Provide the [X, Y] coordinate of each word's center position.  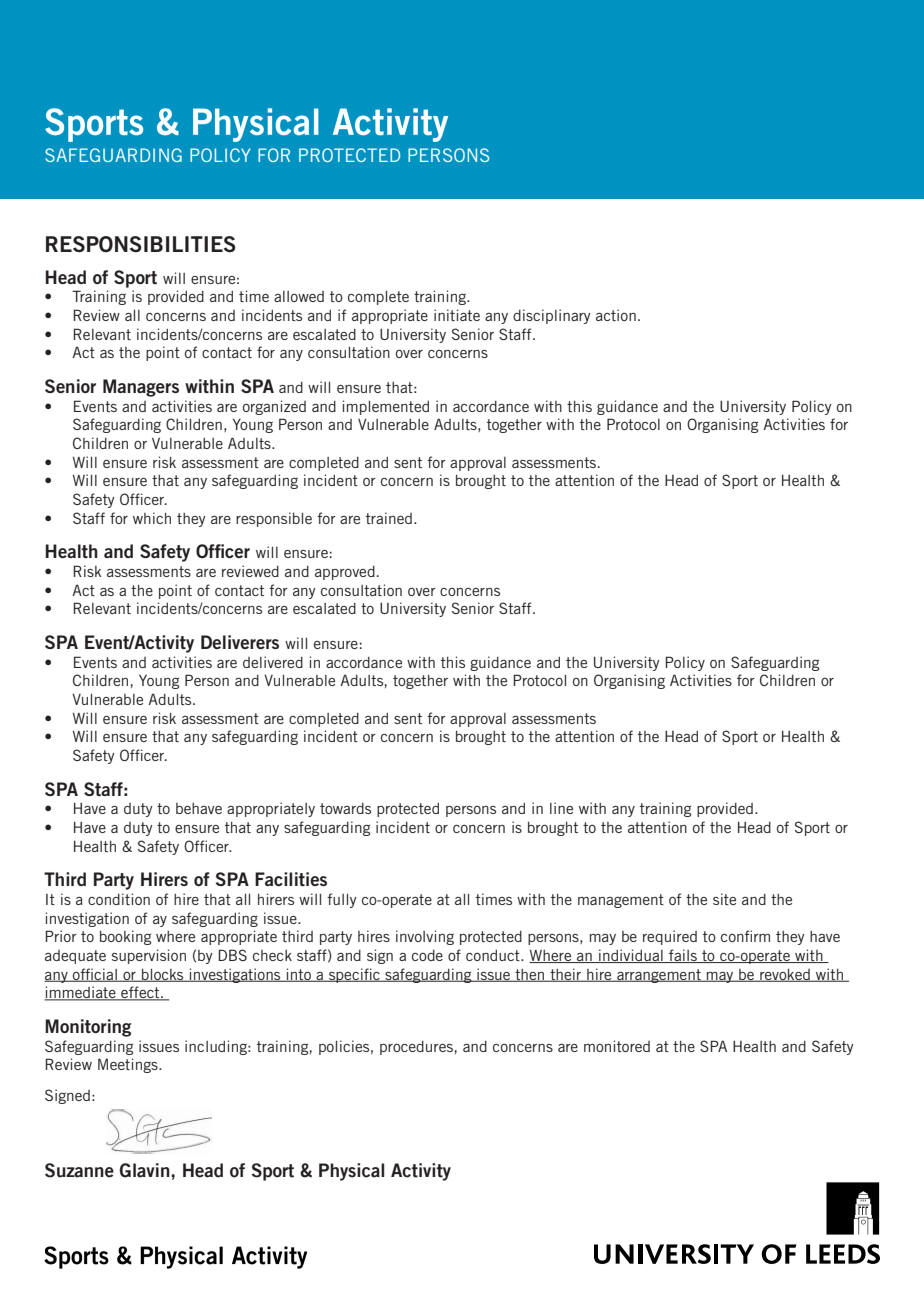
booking [125, 937]
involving [425, 937]
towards [345, 808]
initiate [457, 315]
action [616, 315]
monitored [617, 1046]
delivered [273, 662]
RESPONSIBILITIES [141, 244]
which [152, 518]
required [670, 937]
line [561, 808]
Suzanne [79, 1170]
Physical [351, 1172]
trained [389, 518]
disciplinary [552, 316]
